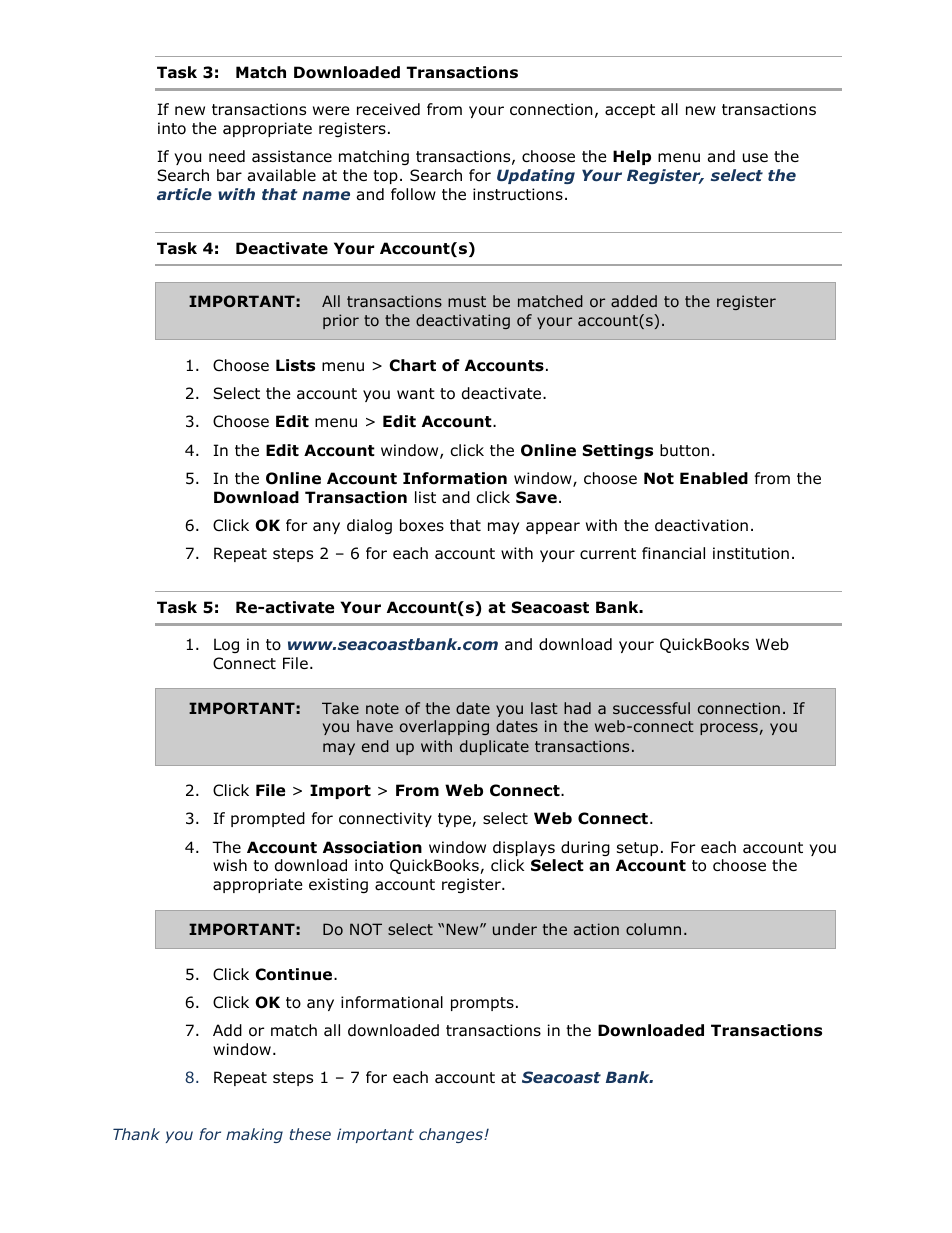 This page has width=952, height=1233. Describe the element at coordinates (341, 321) in the page. I see `prior` at that location.
